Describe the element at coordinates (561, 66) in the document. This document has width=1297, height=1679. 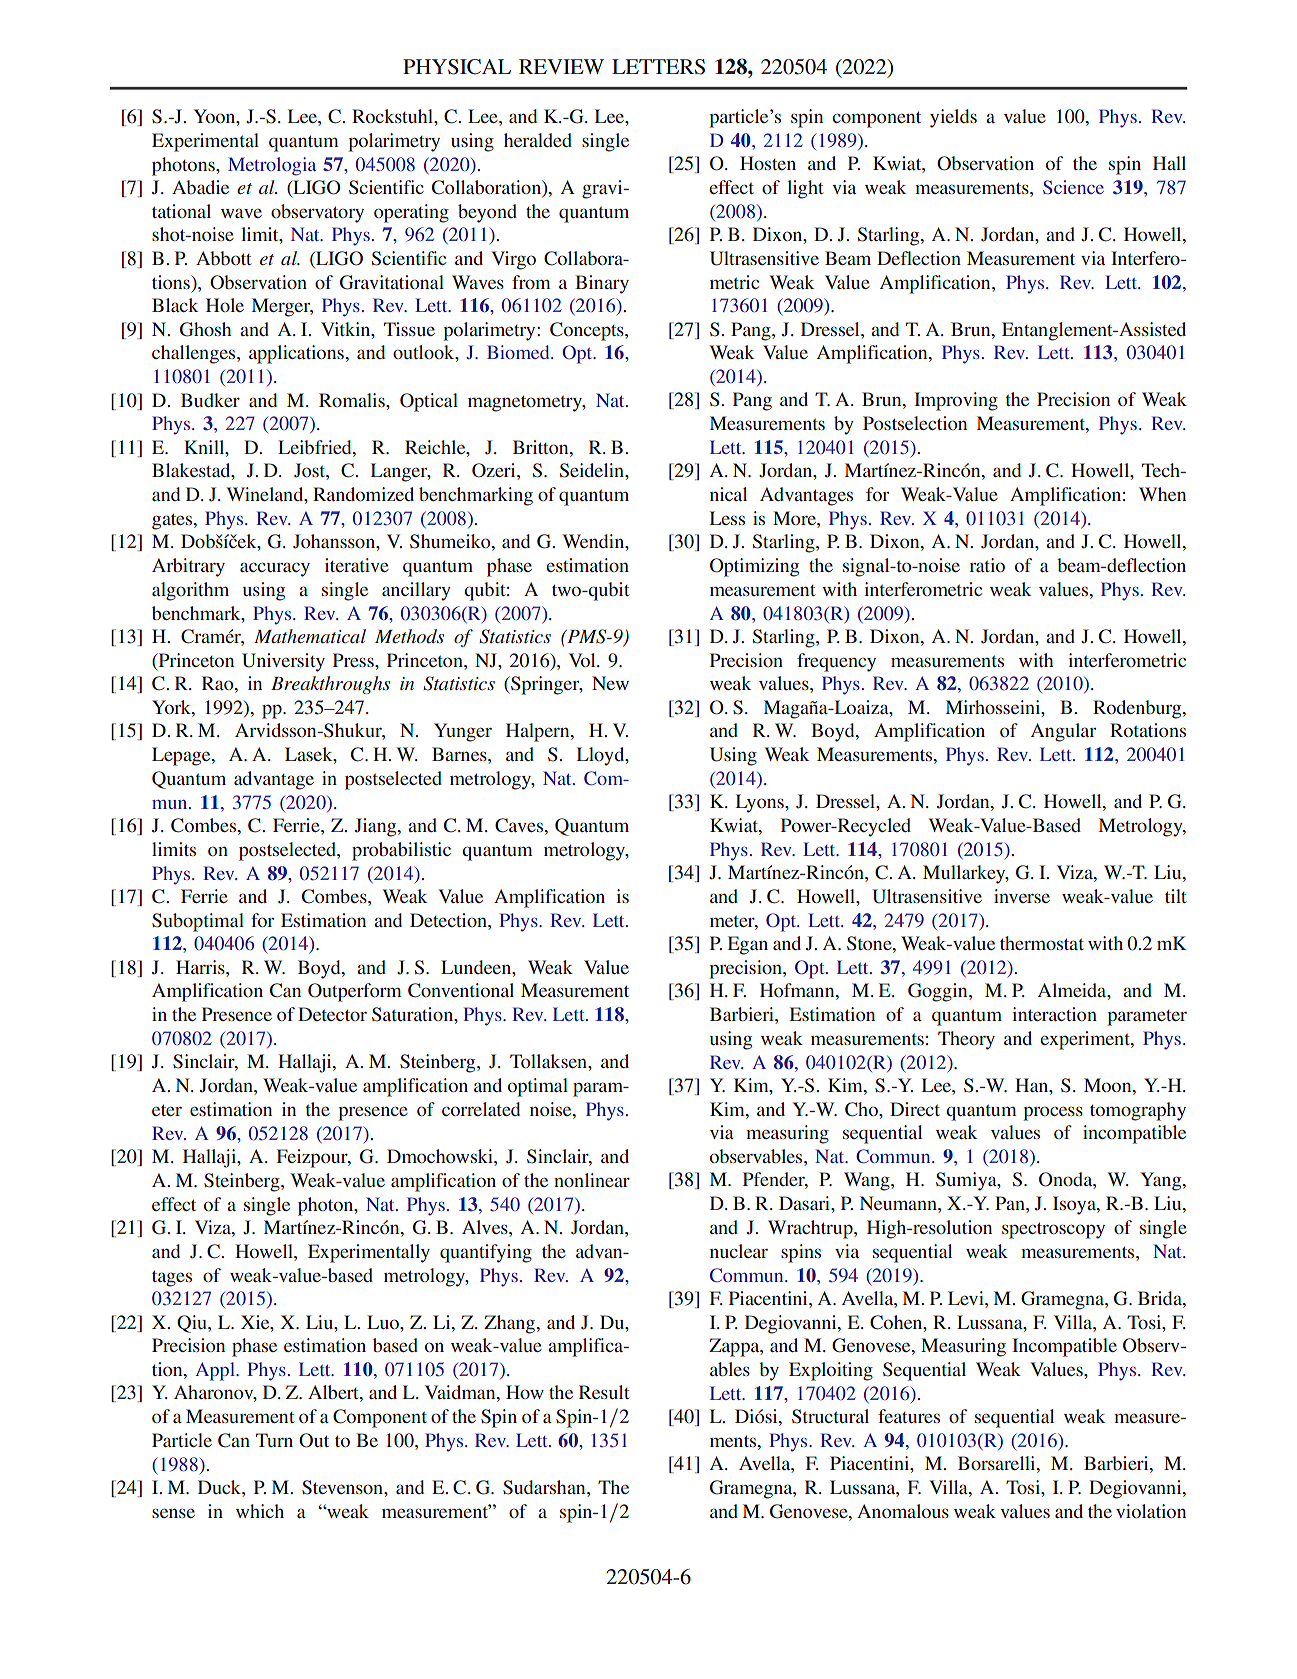
I see `REVIEW` at that location.
